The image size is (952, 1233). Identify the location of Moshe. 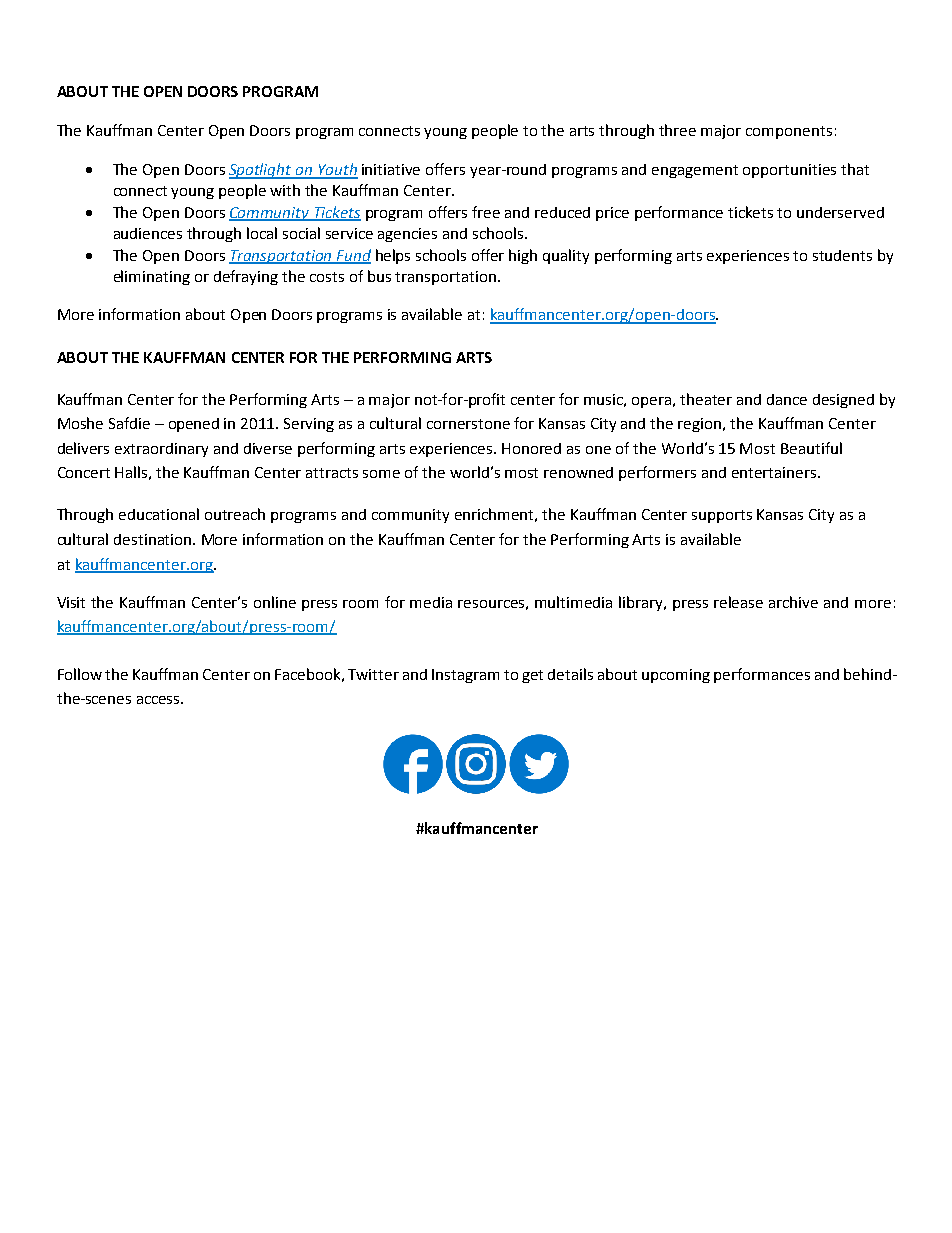
(80, 423).
